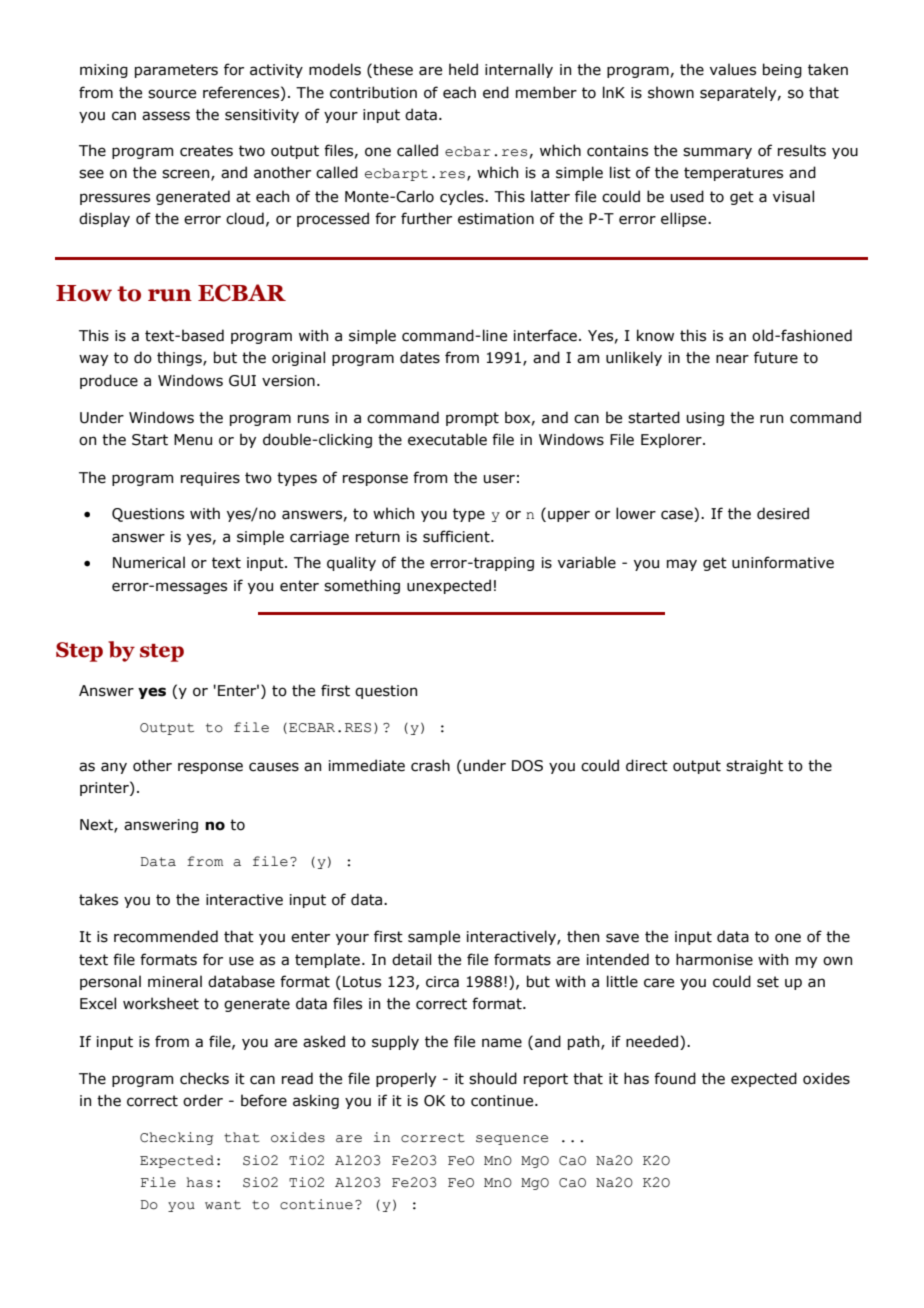  I want to click on sequence, so click(512, 1140).
